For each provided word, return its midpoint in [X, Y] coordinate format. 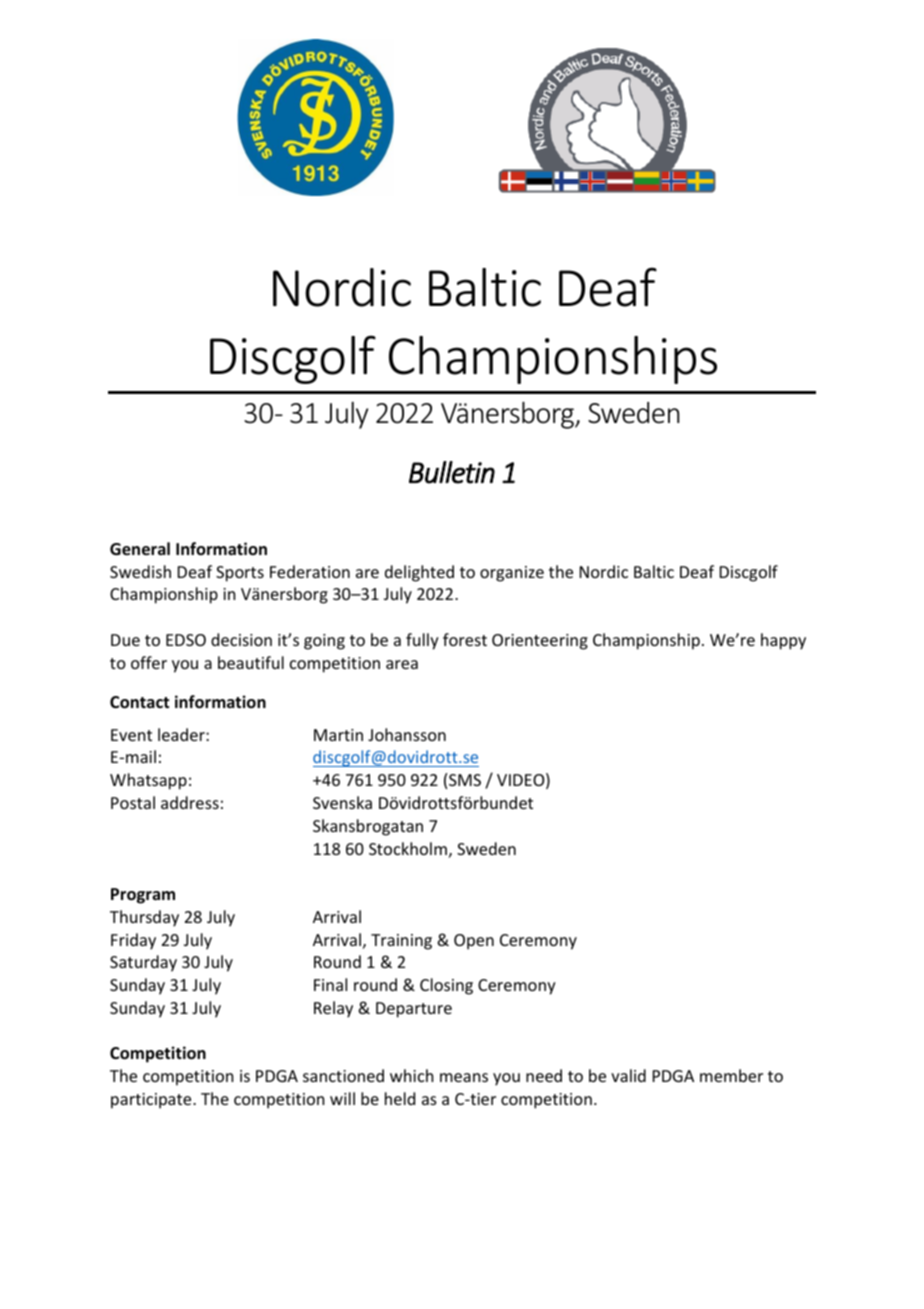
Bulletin [452, 472]
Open [474, 942]
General [140, 549]
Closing [446, 986]
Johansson [407, 734]
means [464, 1077]
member [731, 1075]
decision [241, 639]
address [190, 802]
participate [152, 1101]
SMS [465, 780]
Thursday [144, 918]
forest [465, 639]
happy [783, 641]
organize [512, 574]
